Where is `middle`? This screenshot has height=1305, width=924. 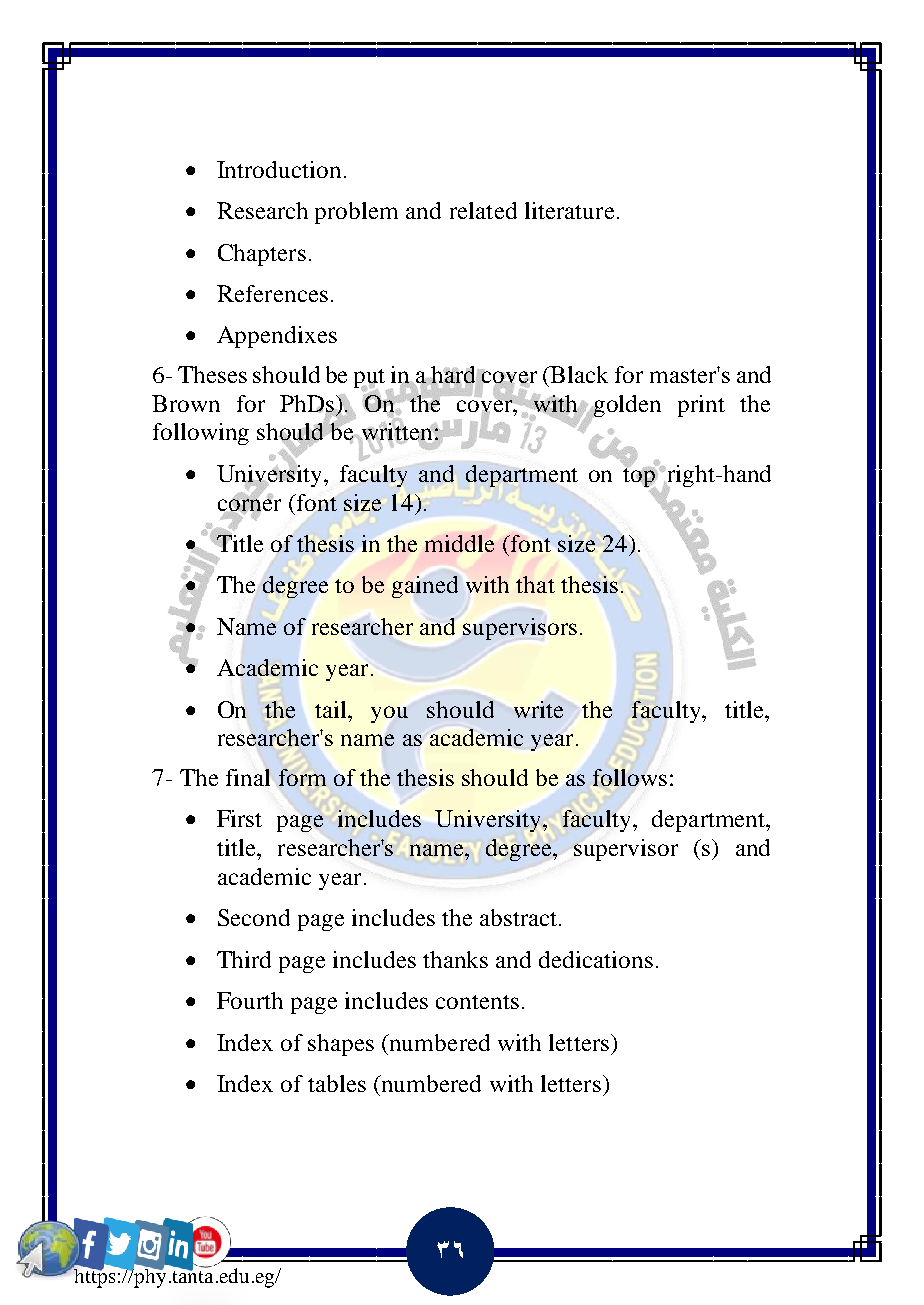
middle is located at coordinates (459, 543).
